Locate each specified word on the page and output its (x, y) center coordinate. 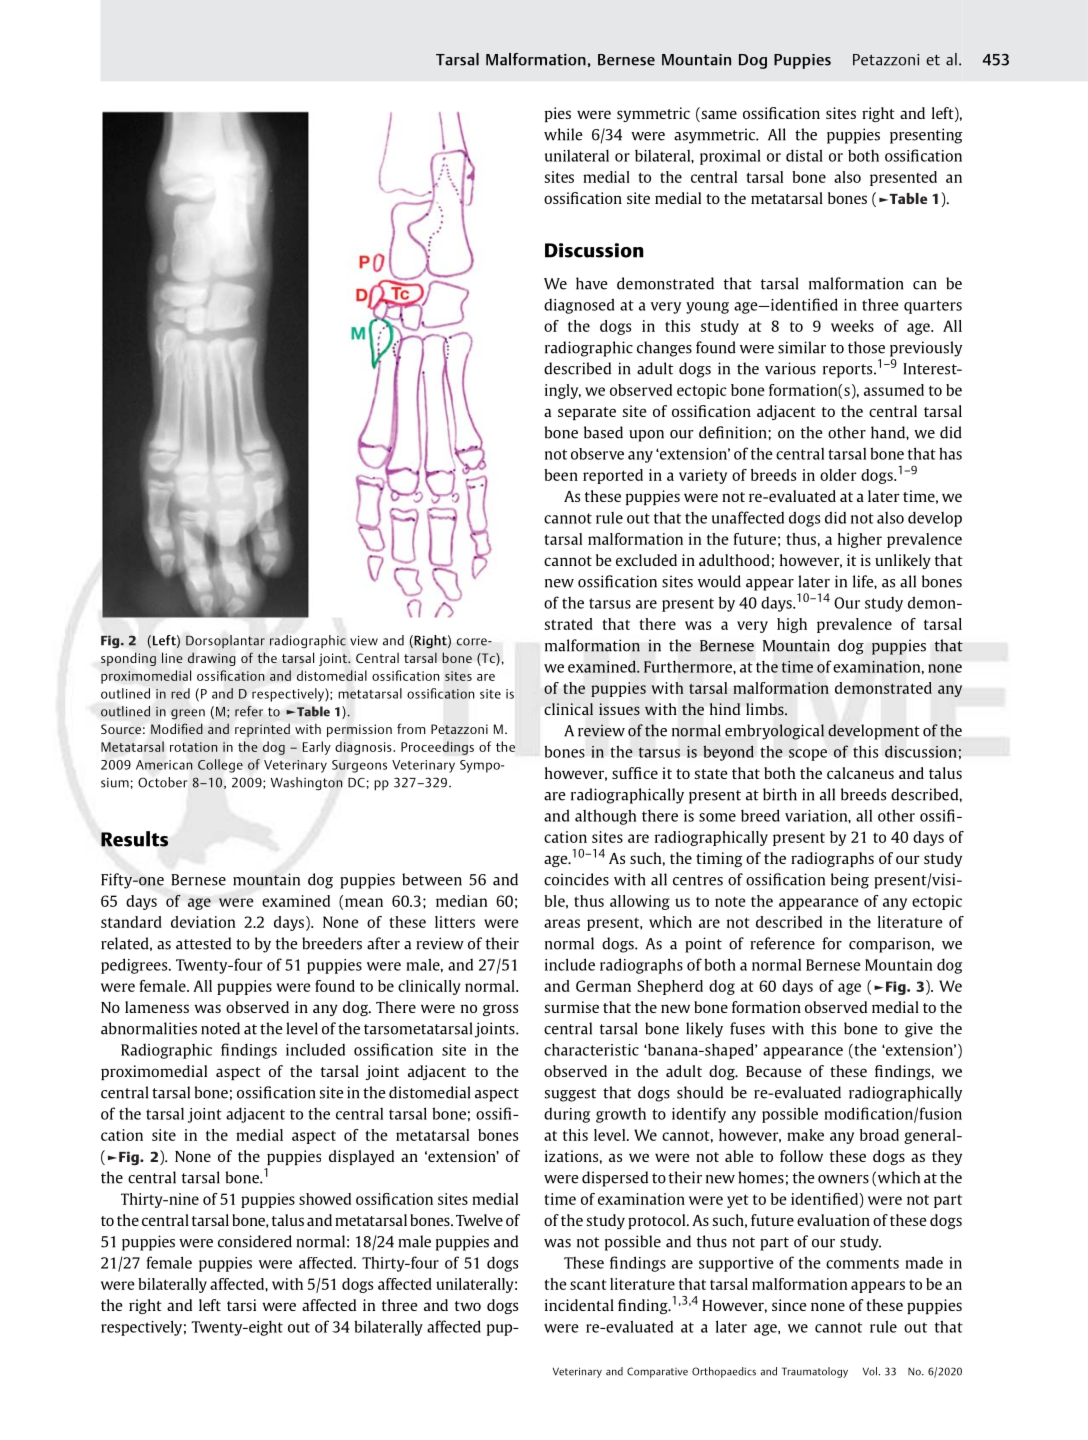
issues (619, 709)
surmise (572, 1007)
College (220, 766)
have (592, 283)
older (838, 475)
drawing (212, 659)
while (563, 134)
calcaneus (860, 773)
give (919, 1030)
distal (804, 155)
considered (255, 1241)
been (561, 475)
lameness (157, 1007)
